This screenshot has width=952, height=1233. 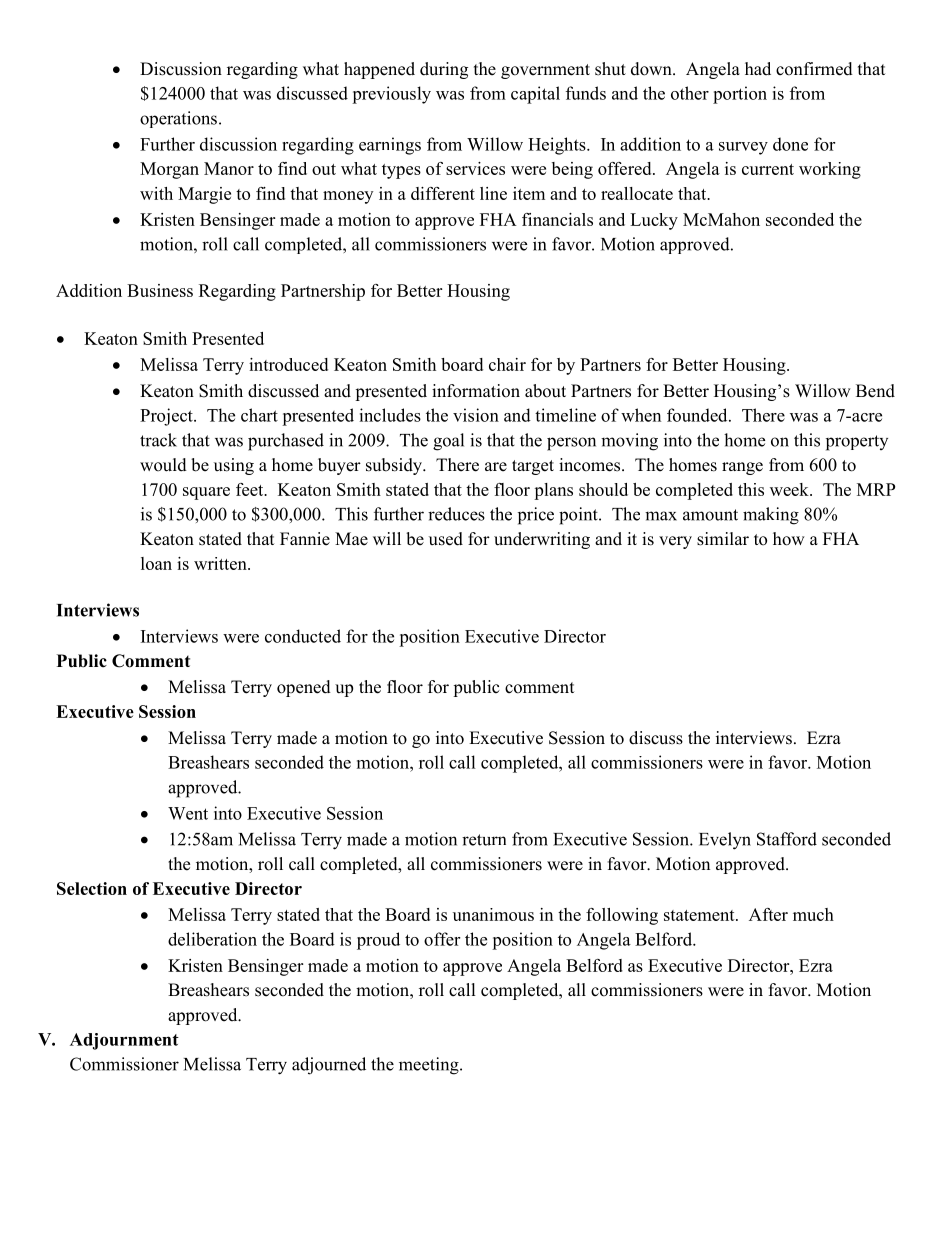 I want to click on portion, so click(x=740, y=95).
